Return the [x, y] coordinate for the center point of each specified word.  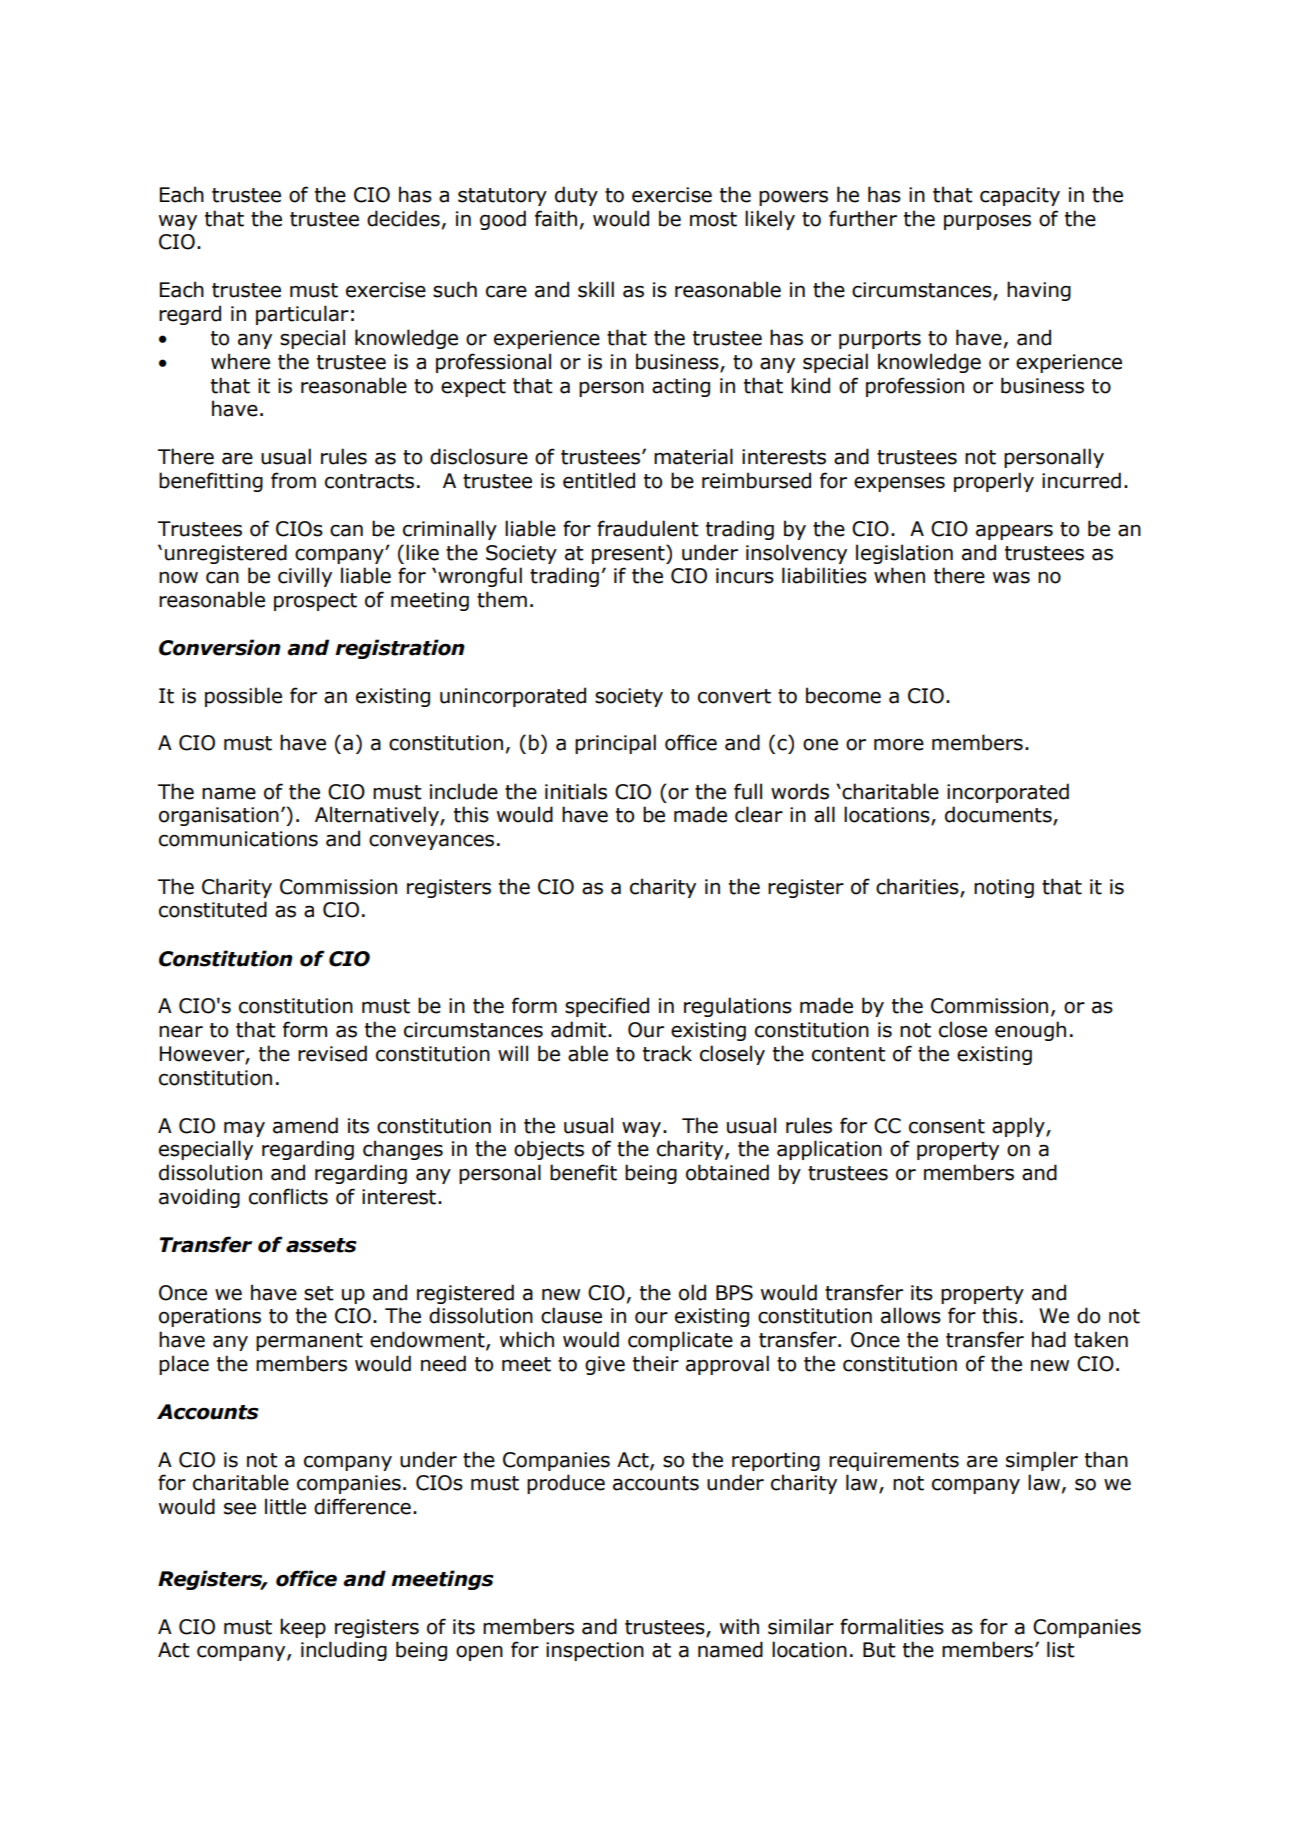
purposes [987, 222]
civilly [305, 577]
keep [303, 1628]
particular [302, 315]
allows [911, 1315]
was [1011, 578]
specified [607, 1007]
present [629, 554]
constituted [213, 909]
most [713, 219]
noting [1004, 888]
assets [321, 1245]
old [692, 1292]
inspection [595, 1651]
